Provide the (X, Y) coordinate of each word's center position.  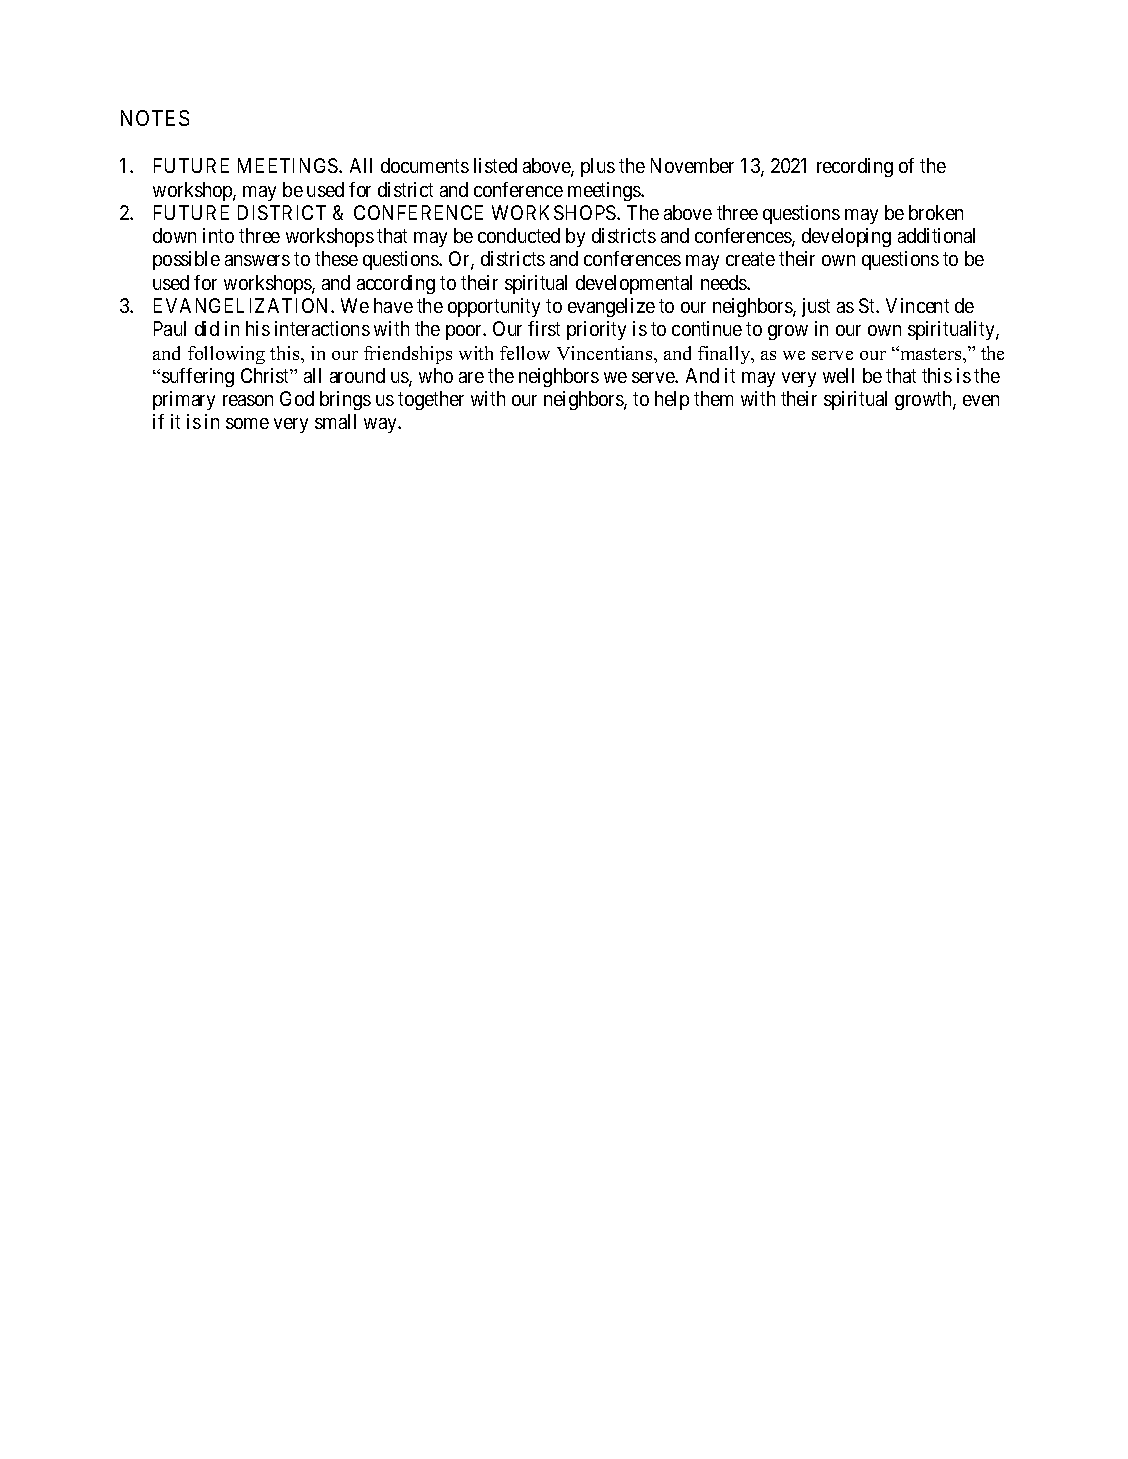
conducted (519, 235)
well (838, 375)
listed (495, 165)
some (247, 423)
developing (846, 237)
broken (936, 212)
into (218, 235)
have (393, 305)
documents (425, 165)
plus (598, 167)
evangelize (611, 307)
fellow (525, 353)
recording (855, 167)
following (226, 355)
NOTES (155, 118)
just (816, 307)
